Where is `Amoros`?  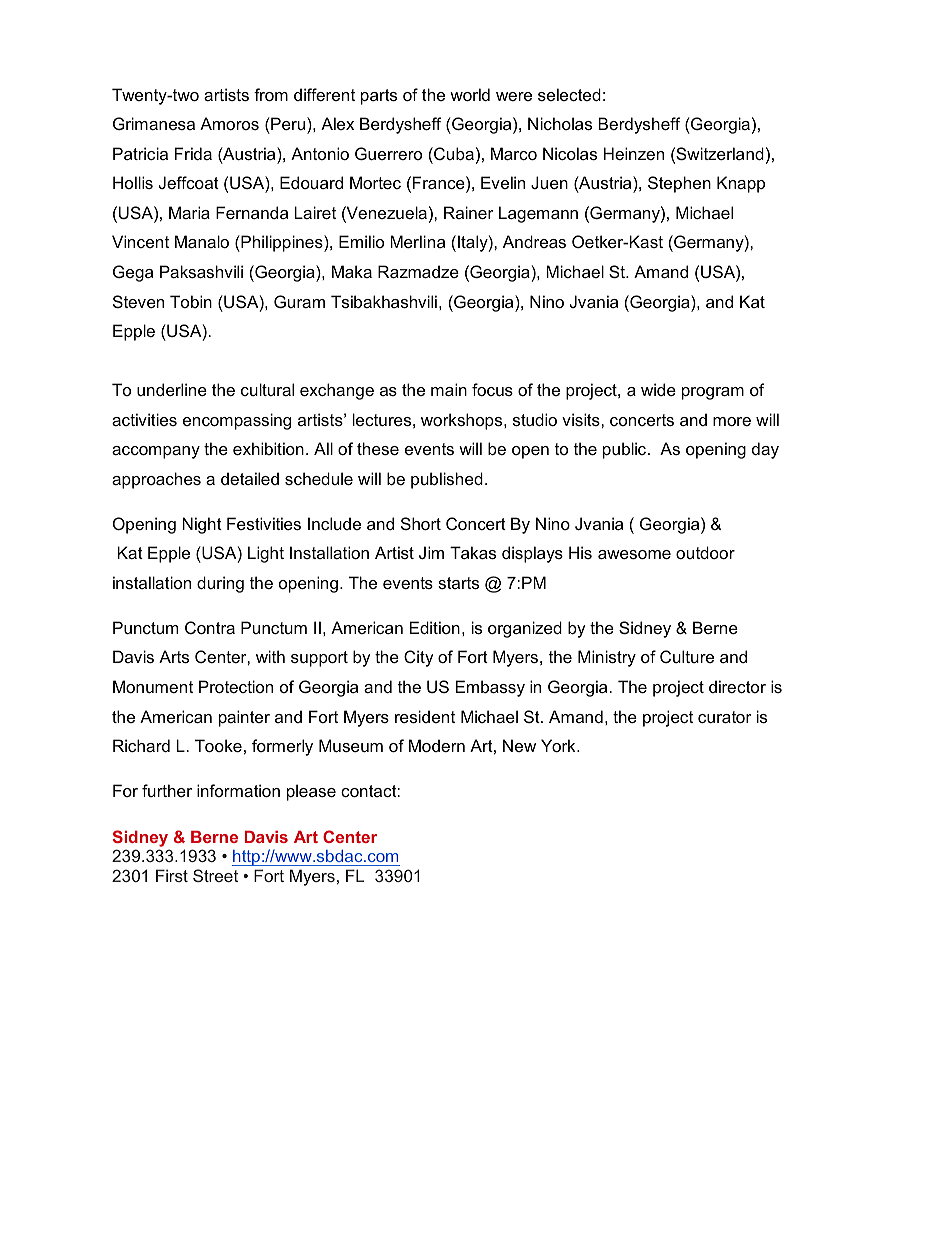 Amoros is located at coordinates (229, 123).
